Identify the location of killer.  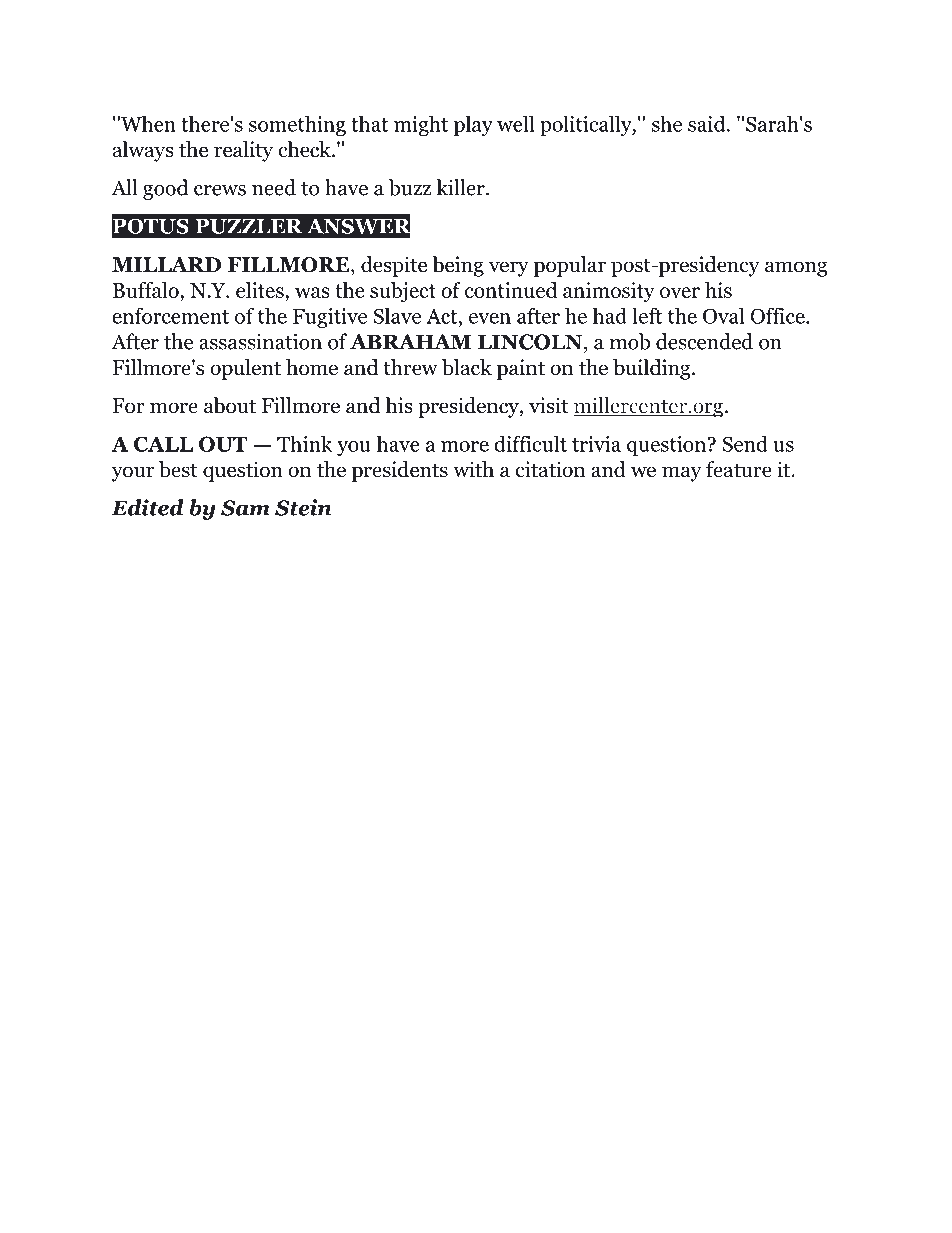
(462, 187).
